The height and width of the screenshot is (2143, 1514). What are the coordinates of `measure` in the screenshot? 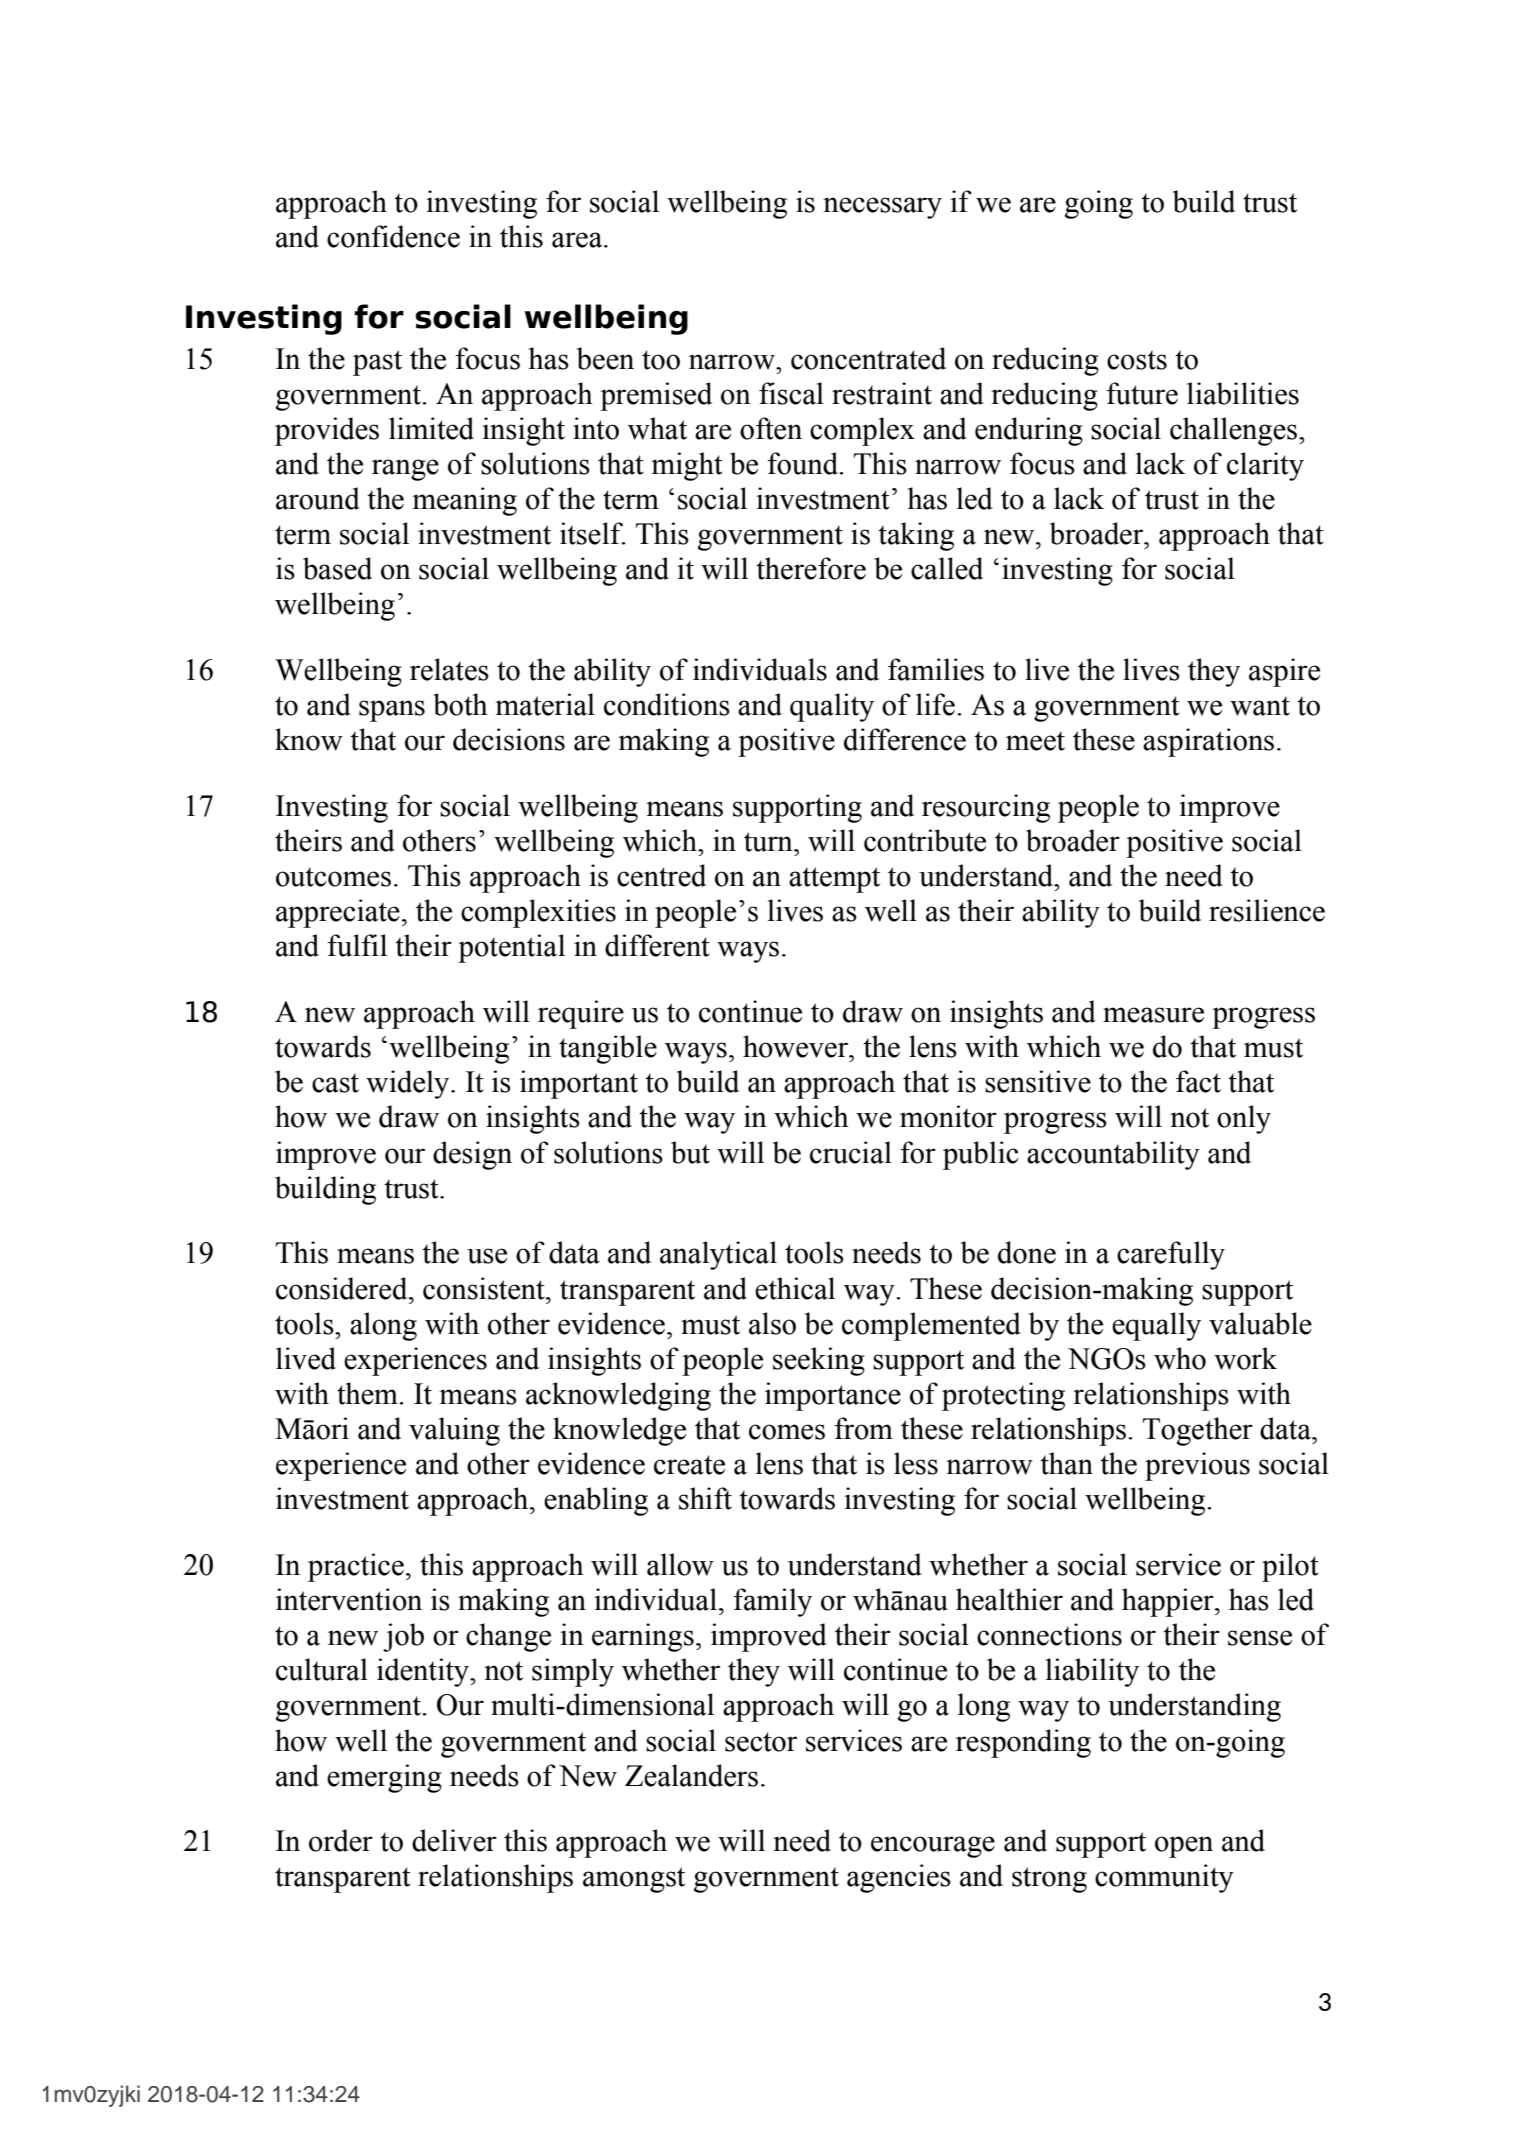 It's located at (1153, 1015).
